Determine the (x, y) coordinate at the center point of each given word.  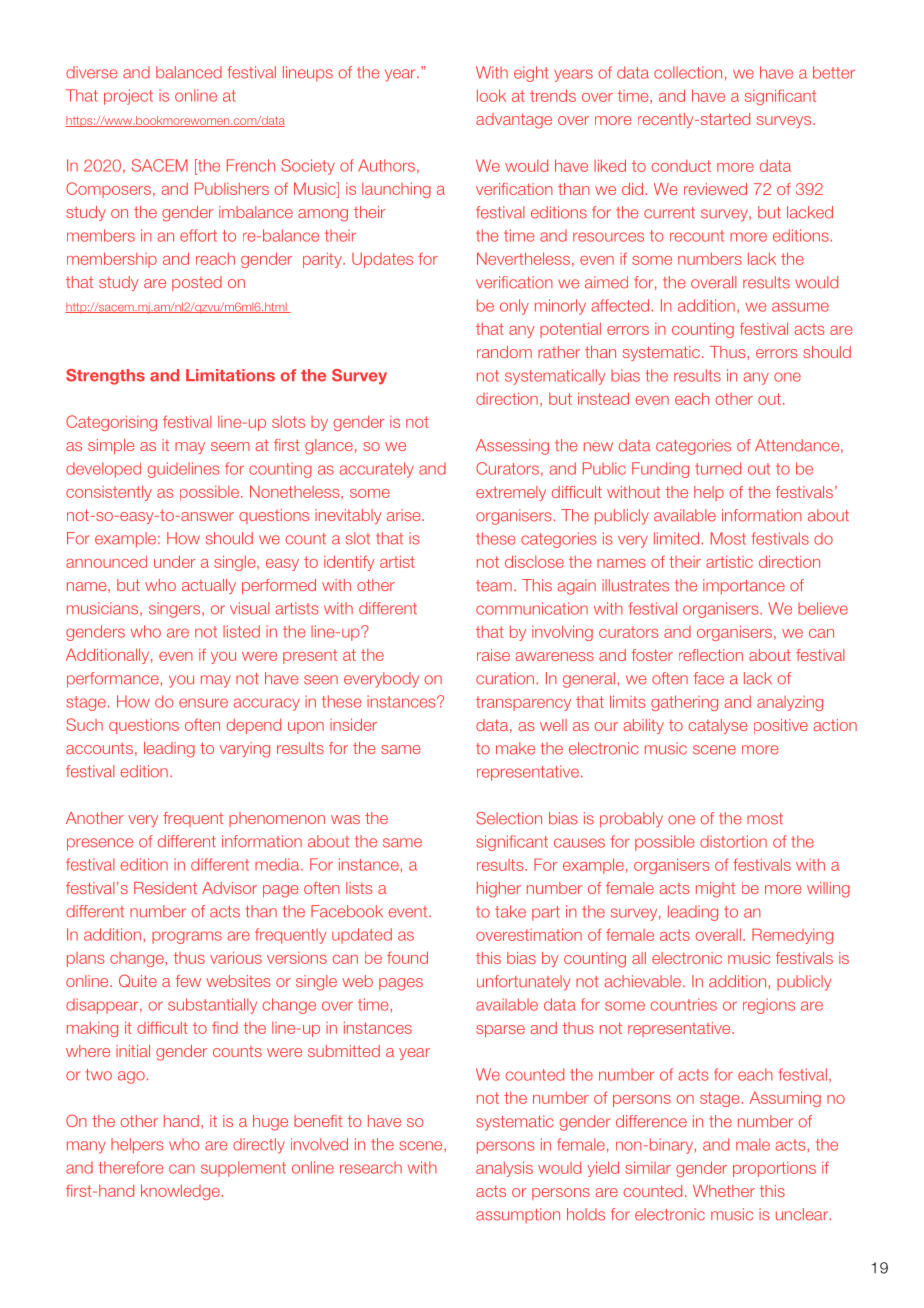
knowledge (180, 1192)
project (128, 97)
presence (100, 844)
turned (718, 468)
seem (230, 446)
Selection (509, 818)
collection (688, 72)
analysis (504, 1169)
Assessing (512, 447)
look (491, 95)
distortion (733, 841)
